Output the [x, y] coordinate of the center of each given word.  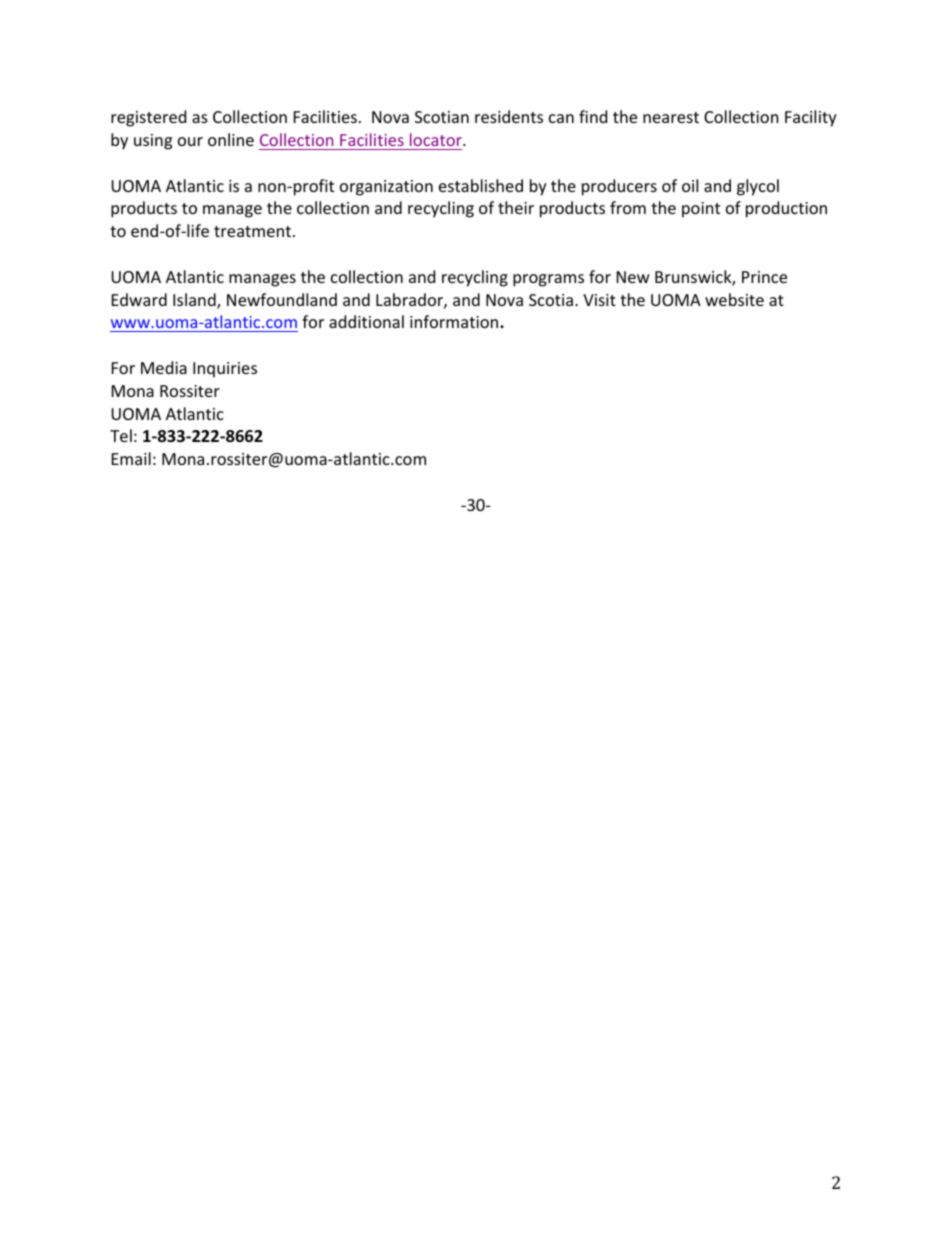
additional [366, 321]
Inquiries [225, 370]
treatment [254, 231]
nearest [671, 117]
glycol [758, 187]
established [481, 185]
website [734, 299]
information [455, 321]
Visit [599, 300]
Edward [139, 299]
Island [195, 301]
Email [131, 458]
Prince [764, 277]
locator [437, 139]
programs [548, 280]
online [231, 139]
